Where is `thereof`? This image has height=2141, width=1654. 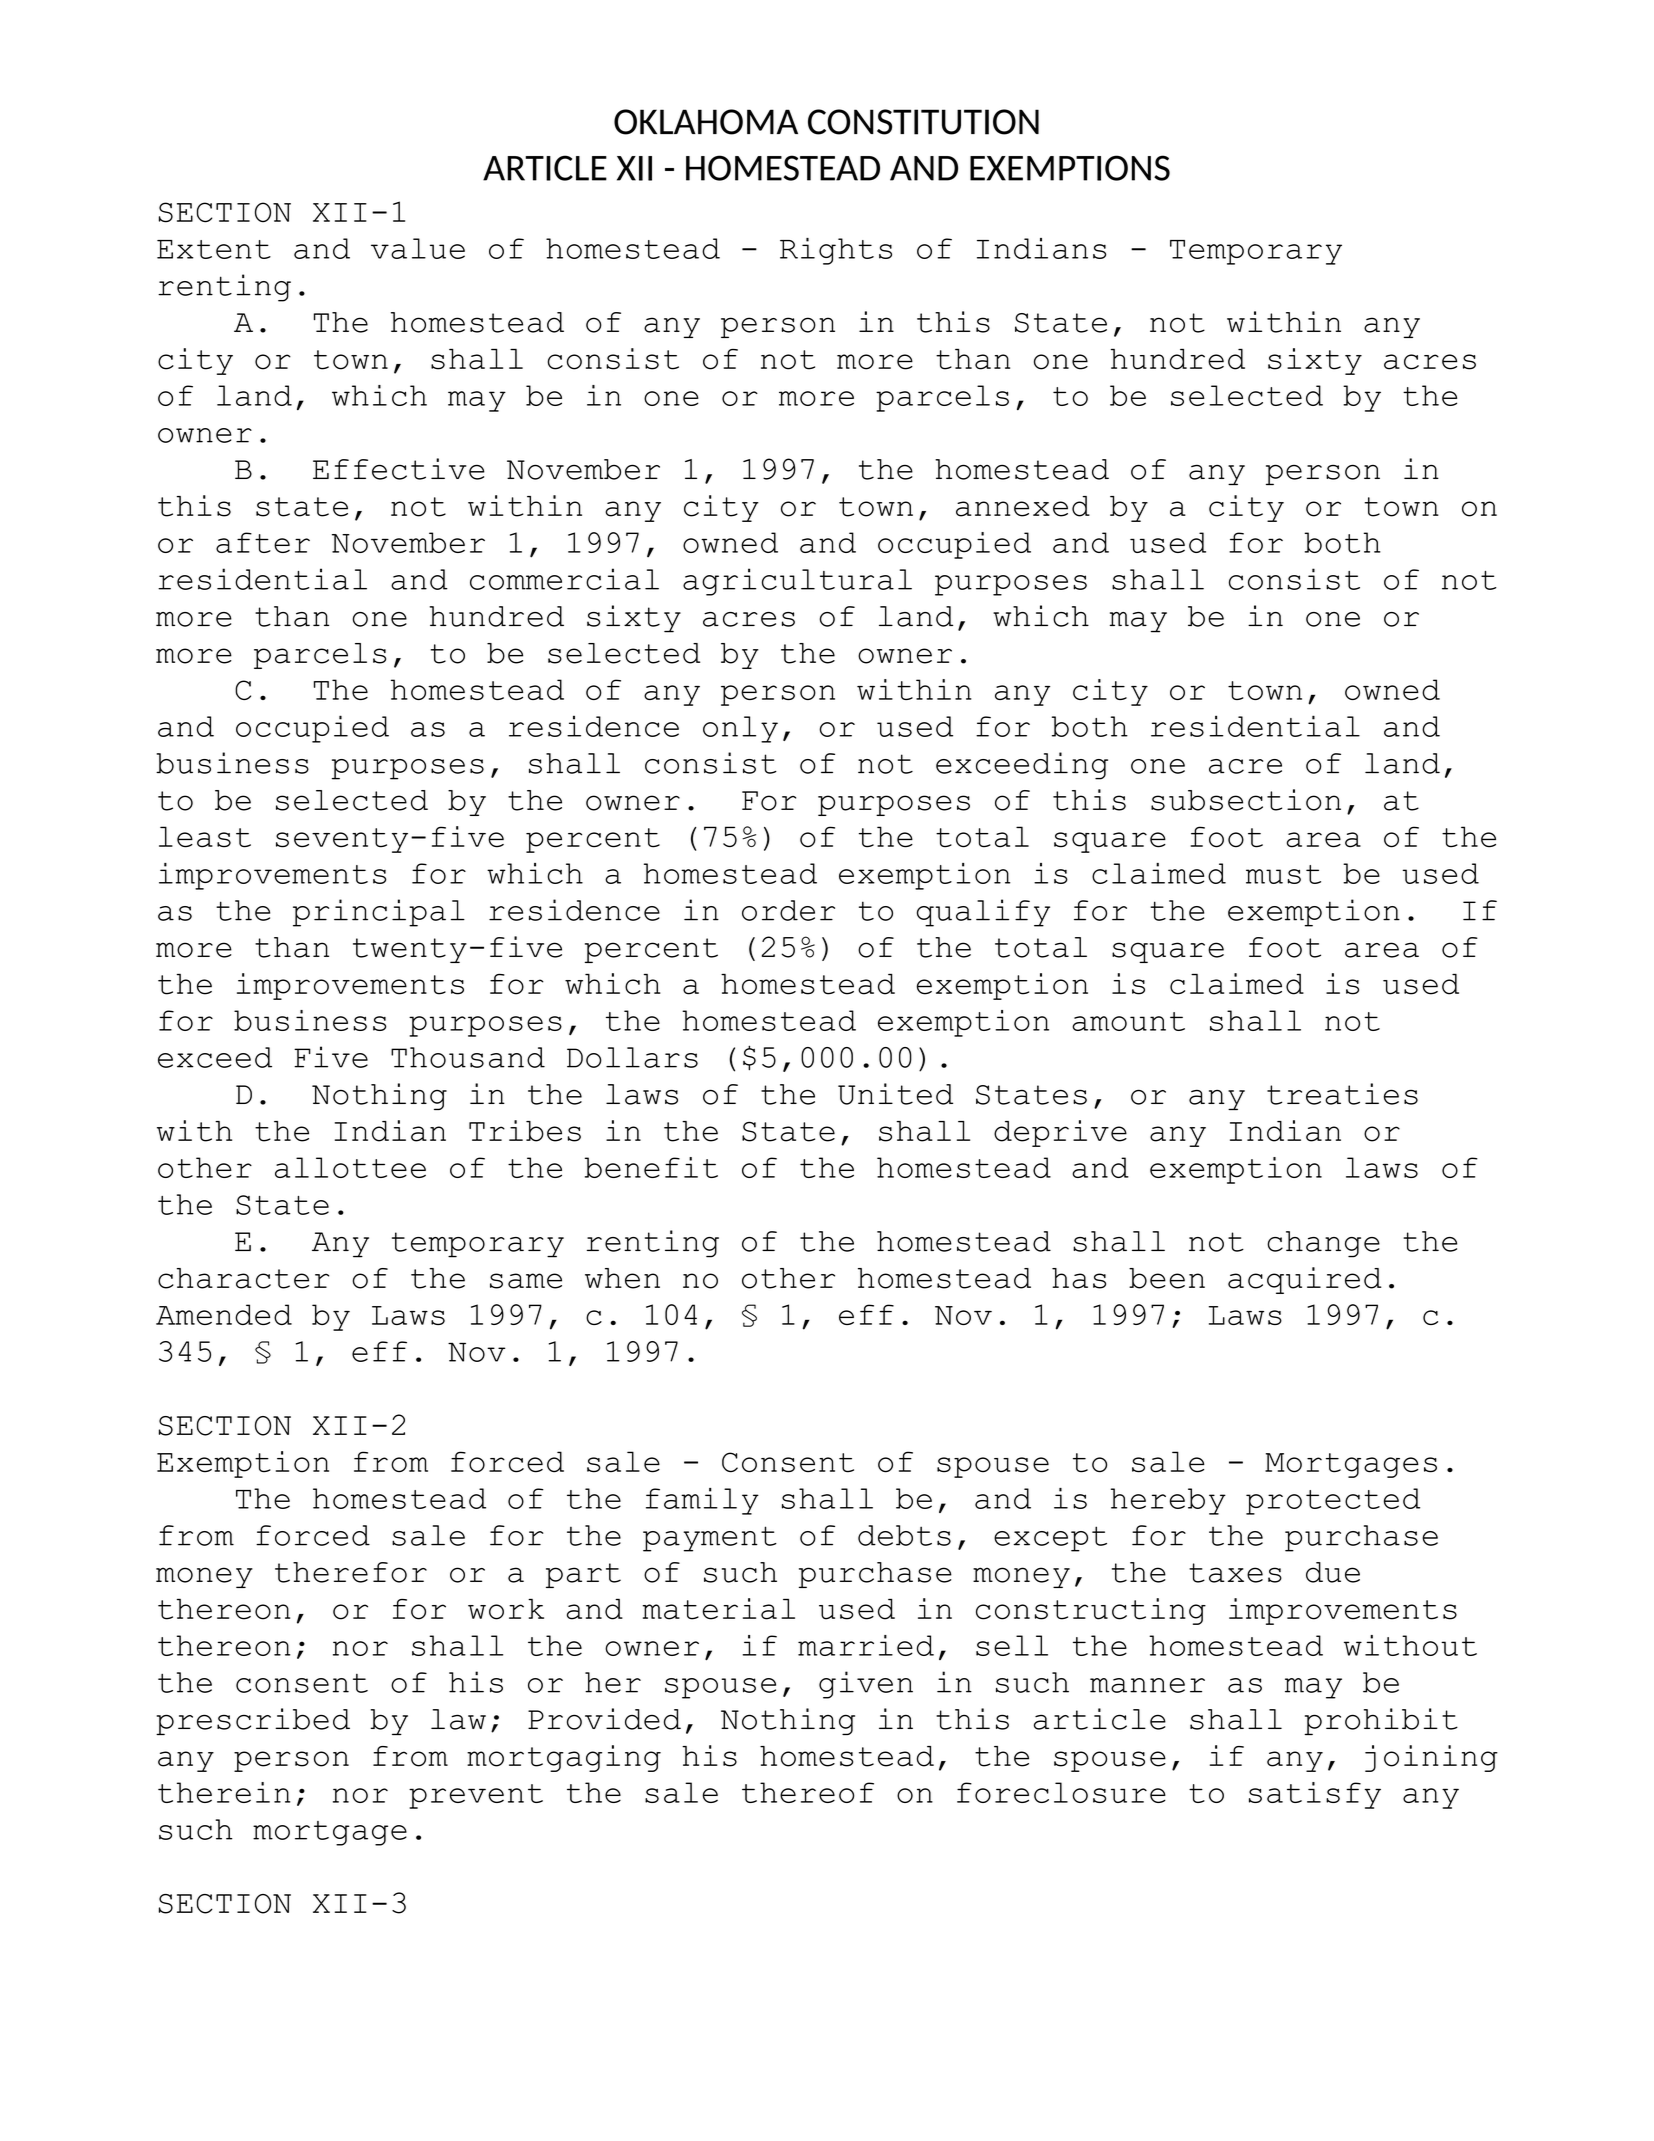
thereof is located at coordinates (808, 1792).
